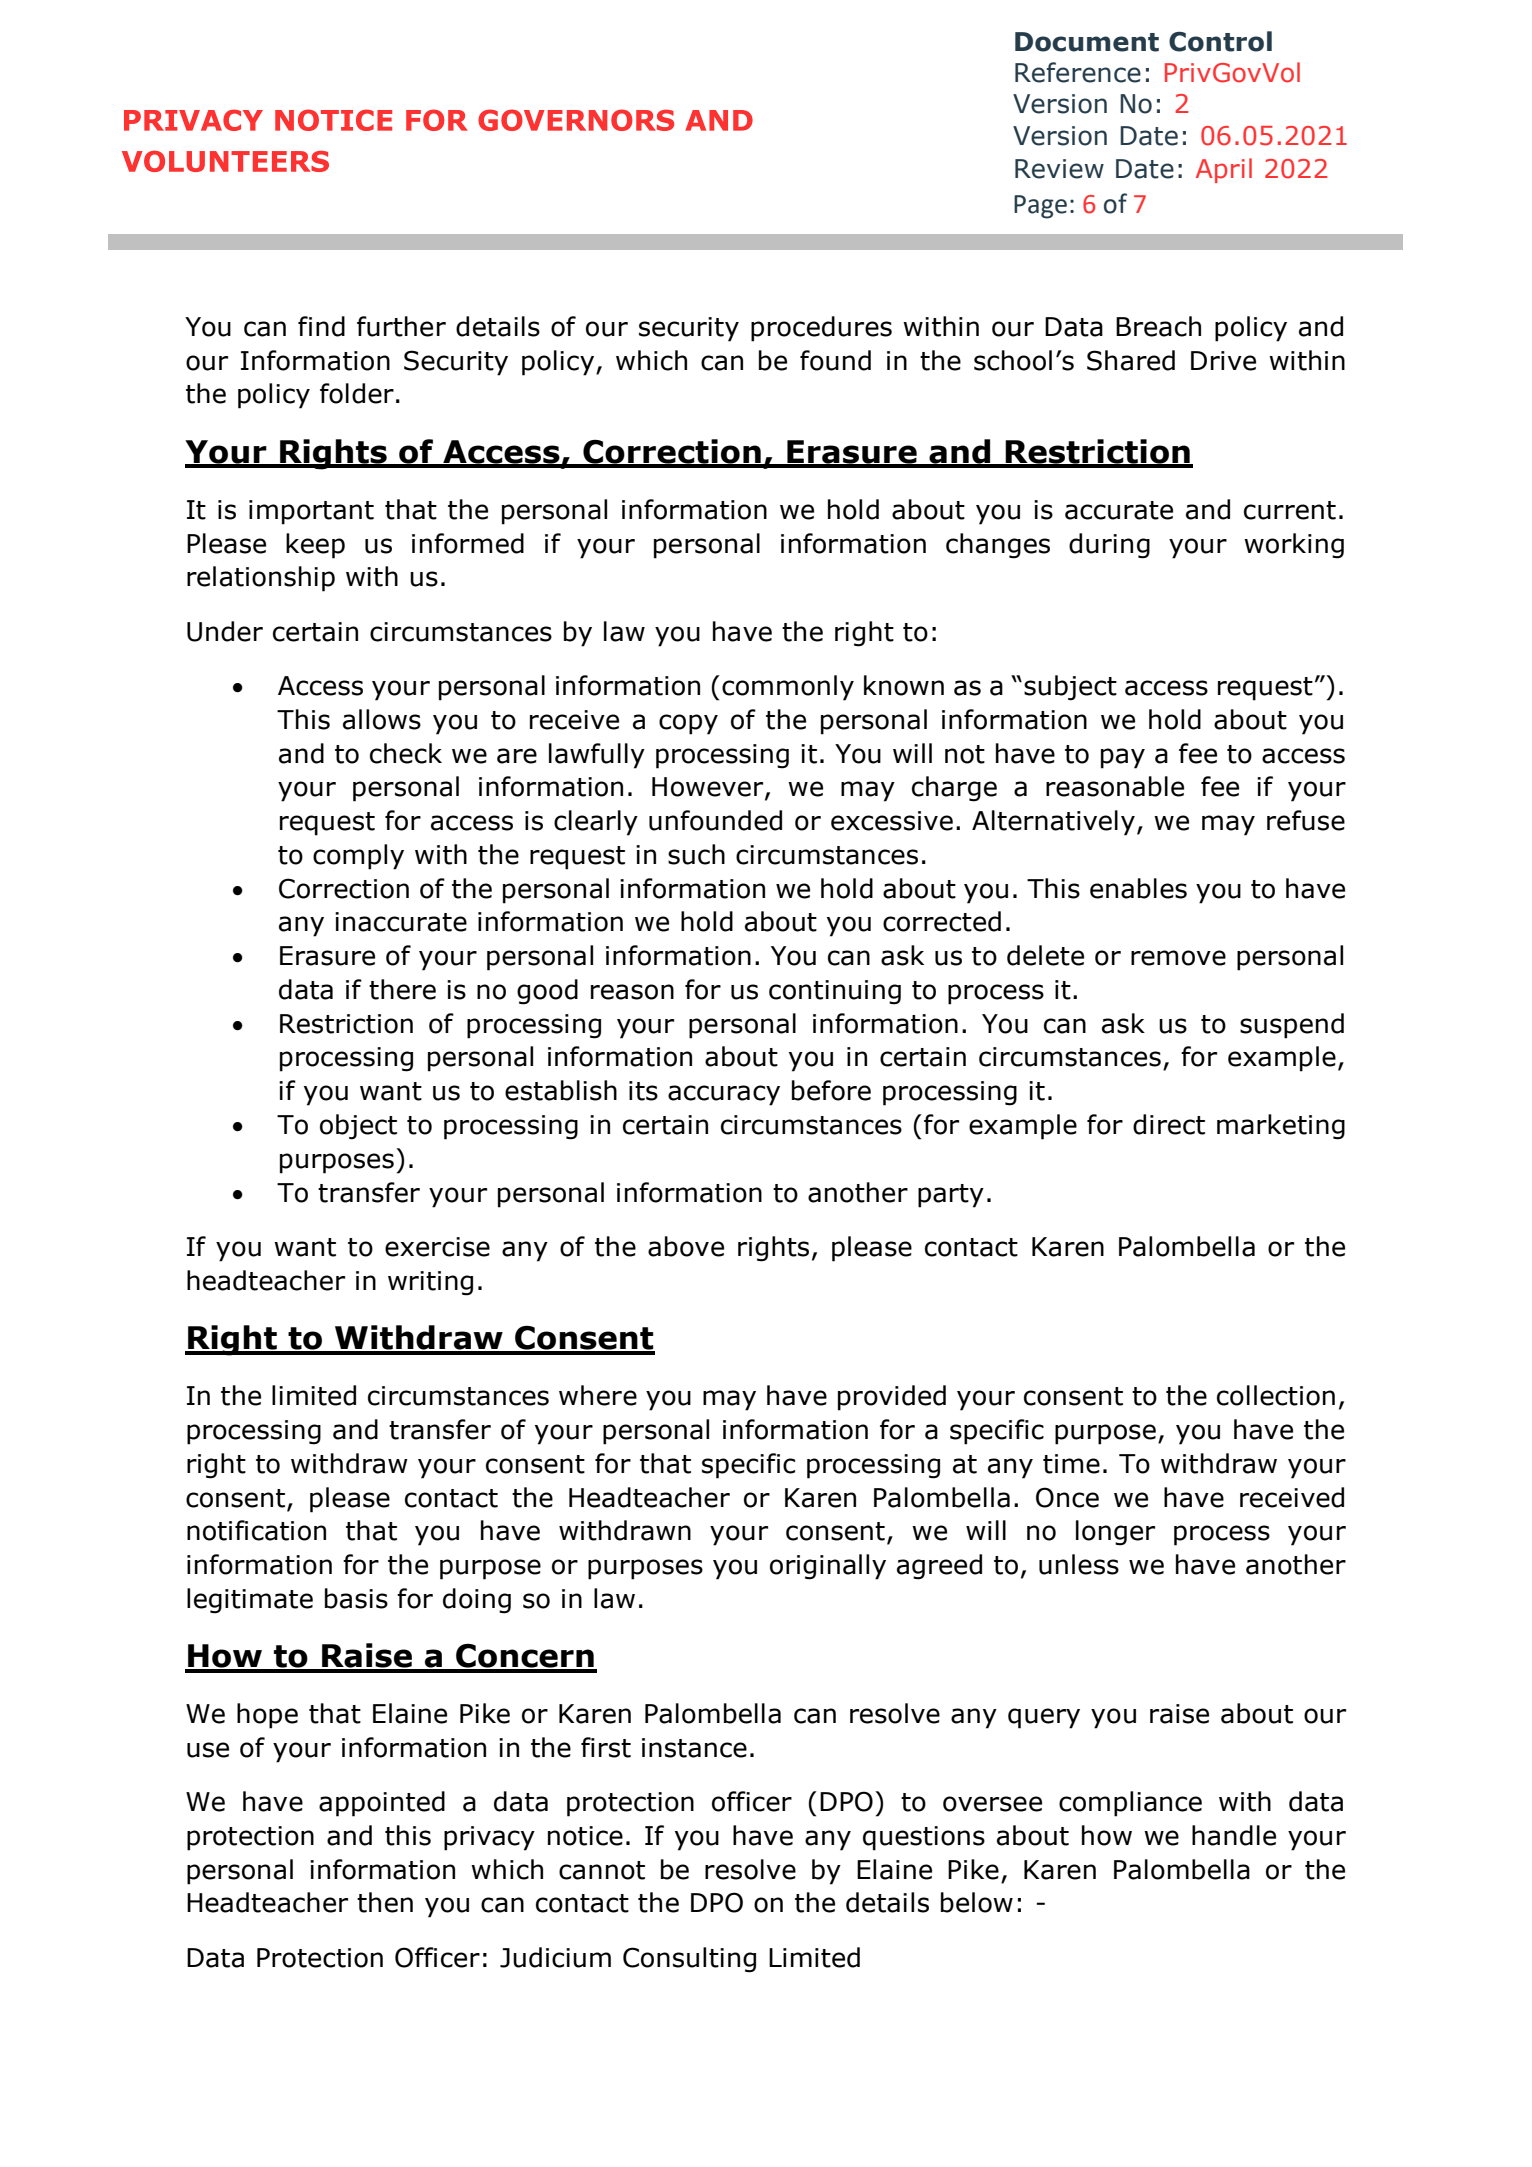  What do you see at coordinates (385, 1902) in the image?
I see `then` at bounding box center [385, 1902].
